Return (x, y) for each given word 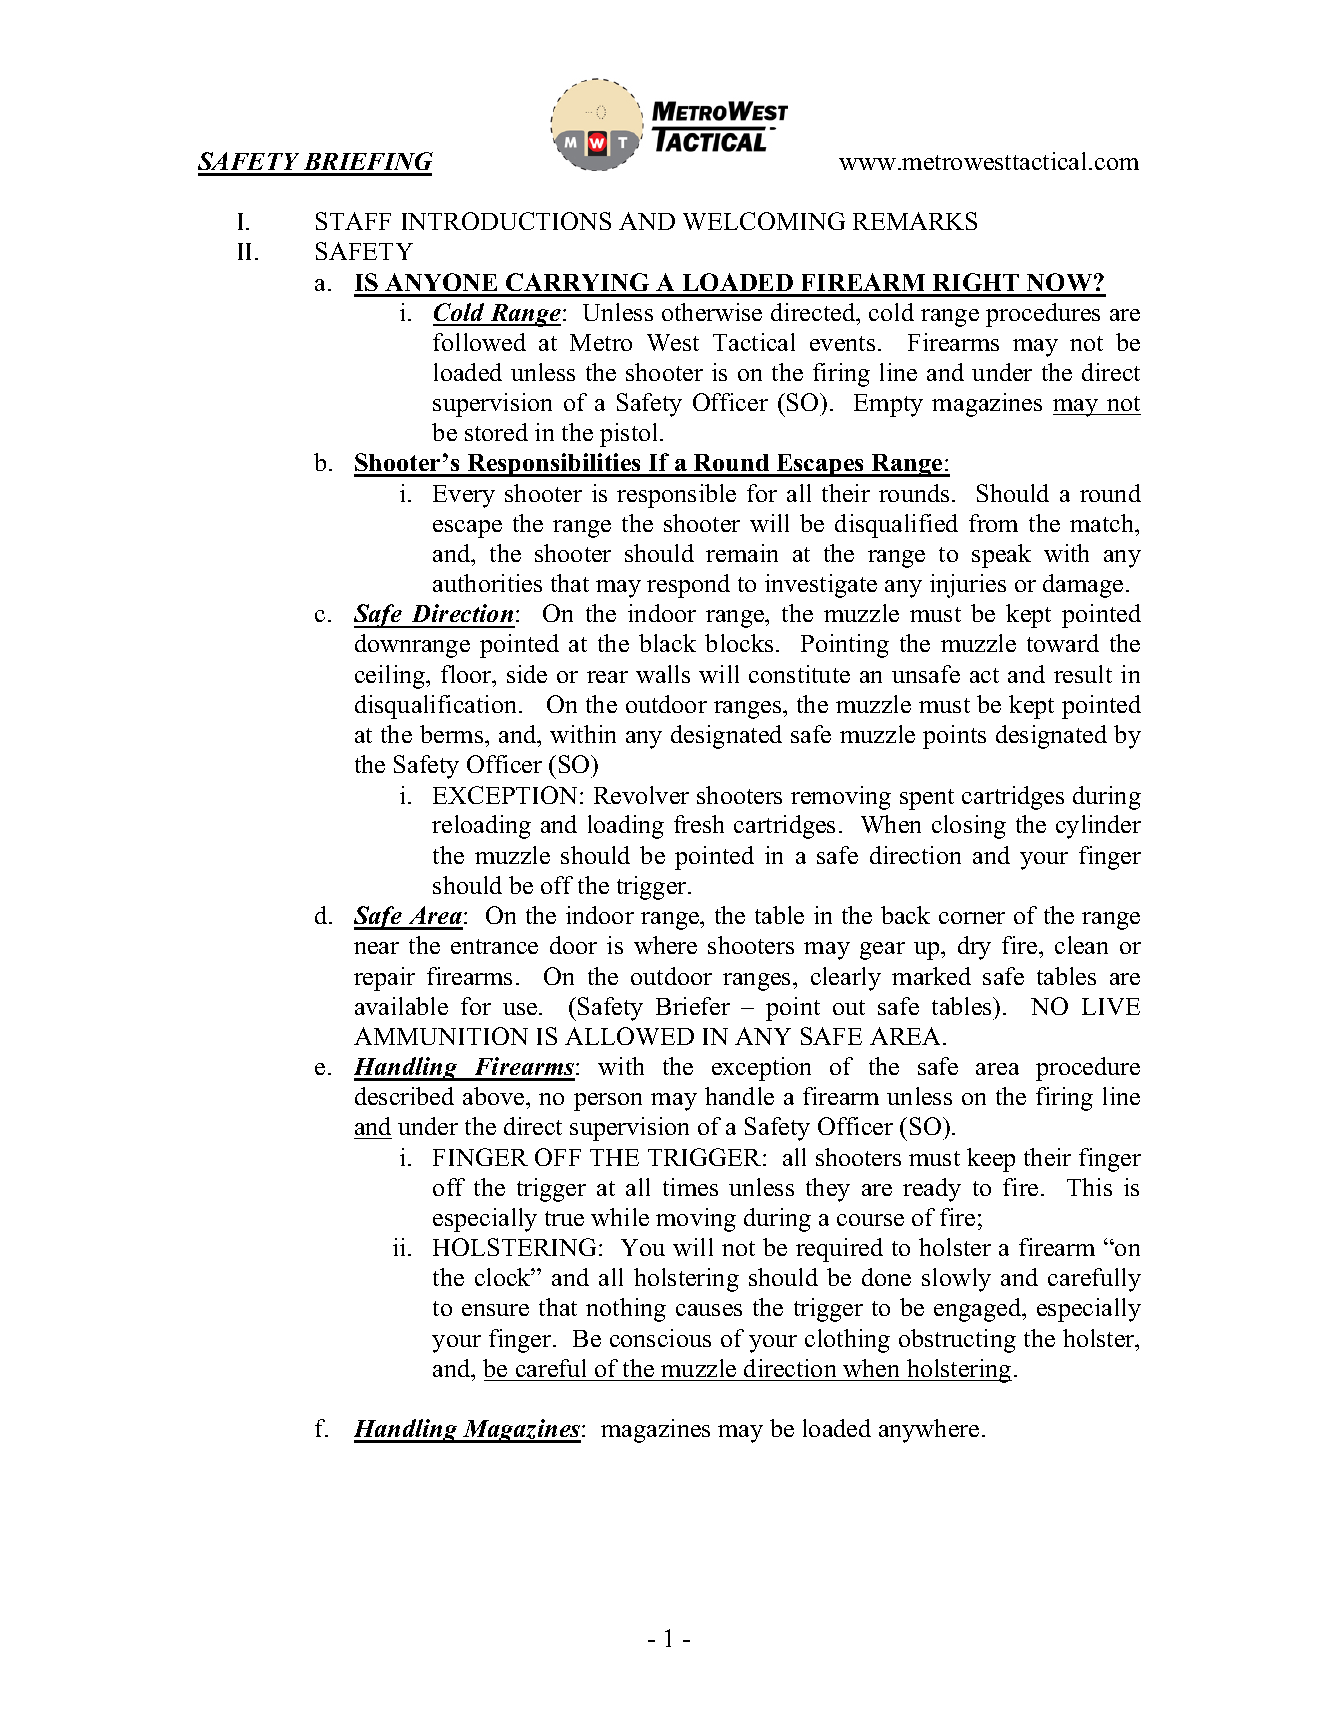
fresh (699, 824)
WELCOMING (764, 221)
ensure (495, 1310)
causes (709, 1310)
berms (453, 734)
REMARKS (915, 221)
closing (969, 827)
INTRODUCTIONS (506, 221)
